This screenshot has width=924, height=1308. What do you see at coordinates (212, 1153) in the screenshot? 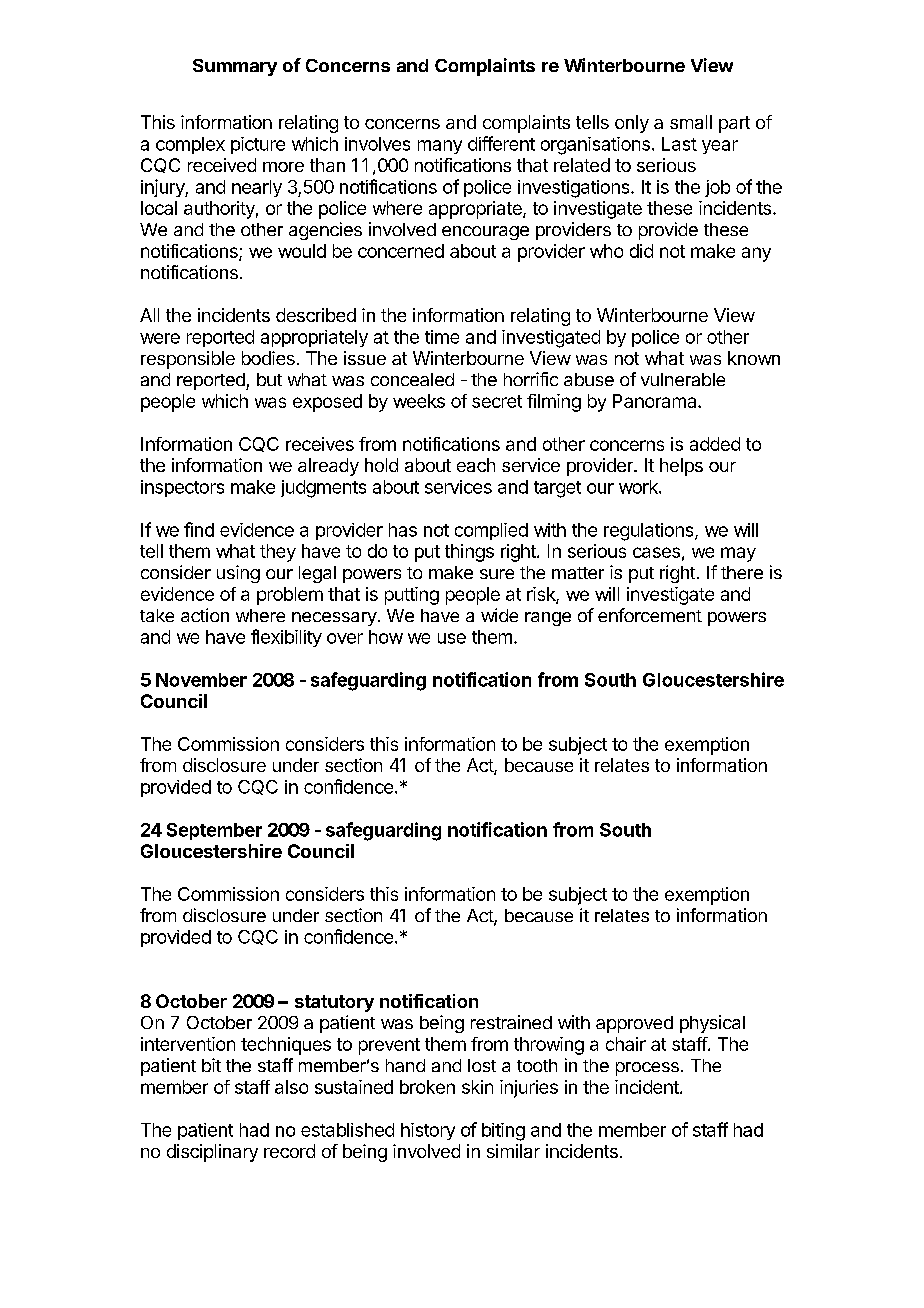
I see `disciplinary` at bounding box center [212, 1153].
